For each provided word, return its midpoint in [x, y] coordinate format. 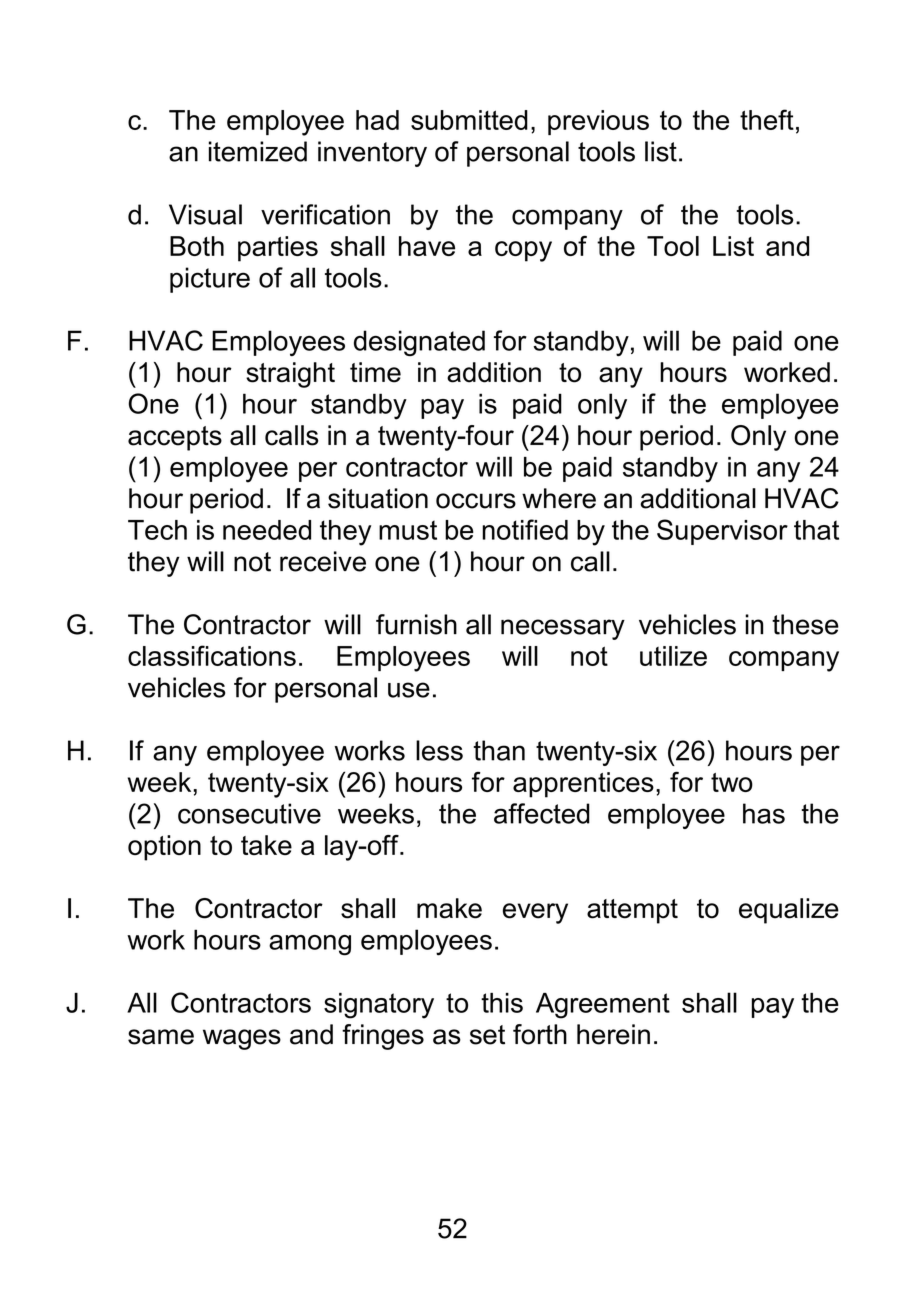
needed [267, 530]
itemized [258, 151]
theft [767, 119]
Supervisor [722, 532]
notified [525, 529]
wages [242, 1039]
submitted [469, 120]
